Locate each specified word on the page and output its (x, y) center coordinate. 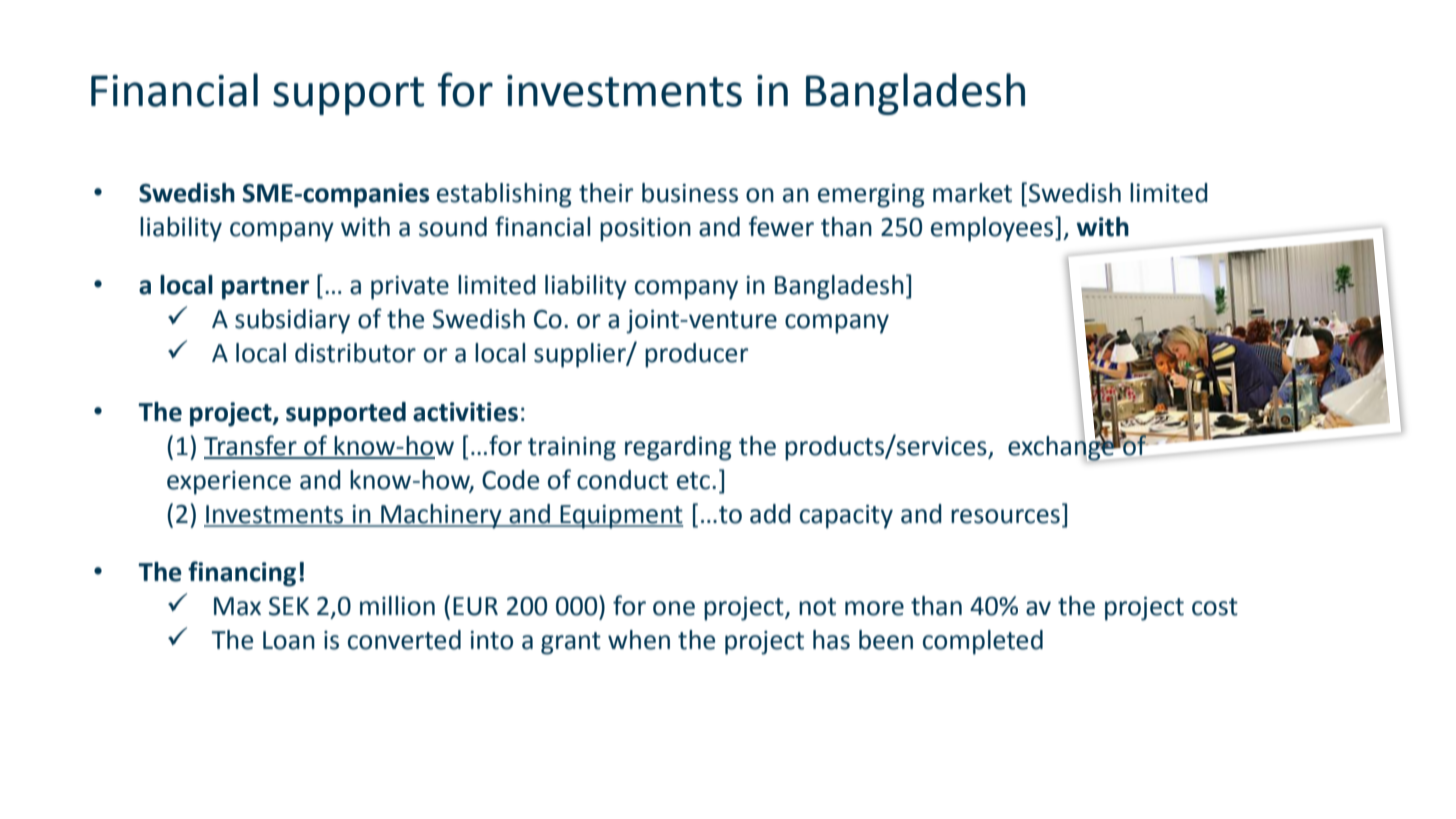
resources (1005, 516)
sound (453, 227)
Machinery (441, 516)
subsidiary (292, 321)
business (690, 193)
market (972, 193)
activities (465, 412)
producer (696, 355)
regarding (678, 448)
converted (404, 640)
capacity (846, 517)
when (639, 640)
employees (993, 229)
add (770, 514)
